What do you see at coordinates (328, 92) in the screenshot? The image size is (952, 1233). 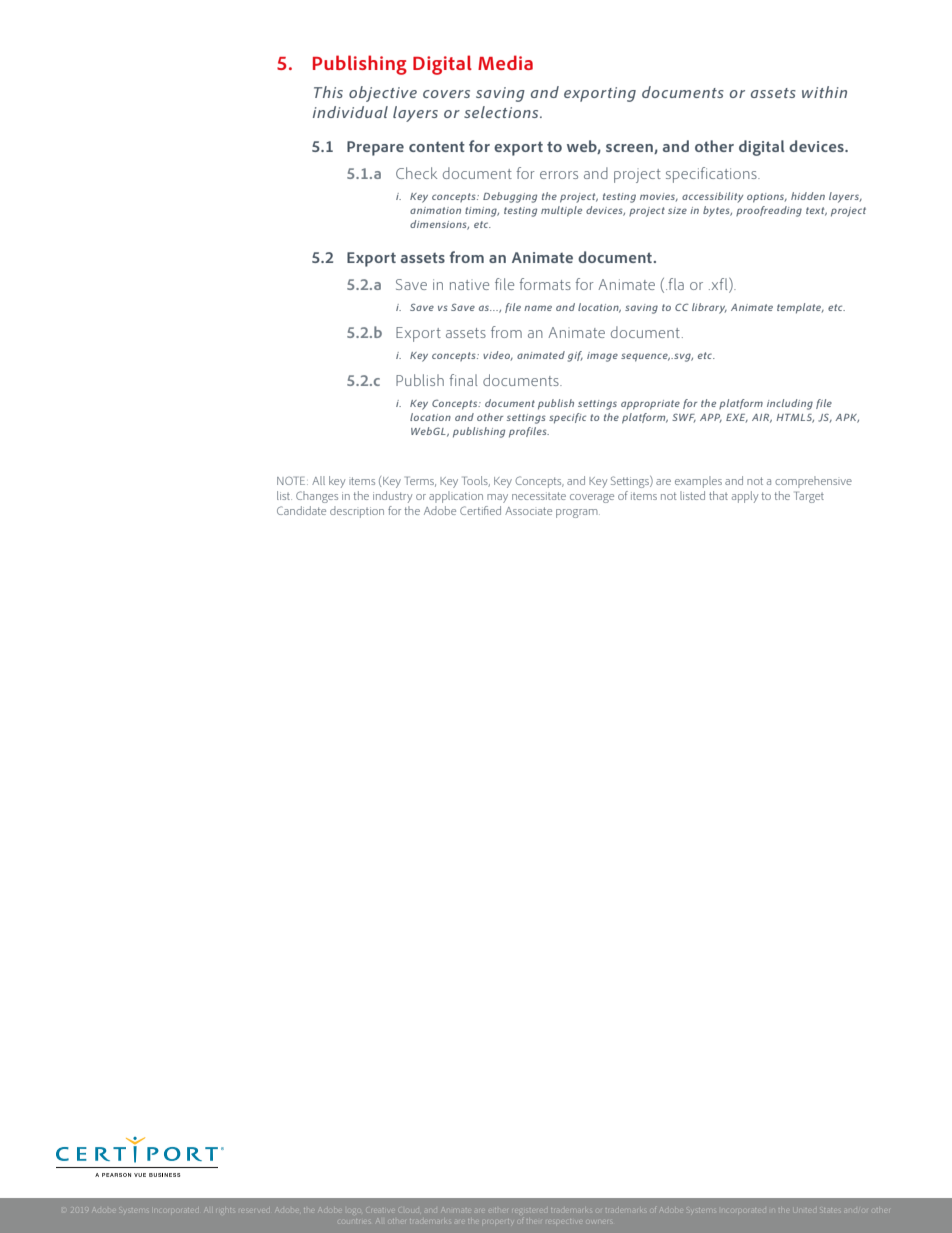 I see `This` at bounding box center [328, 92].
